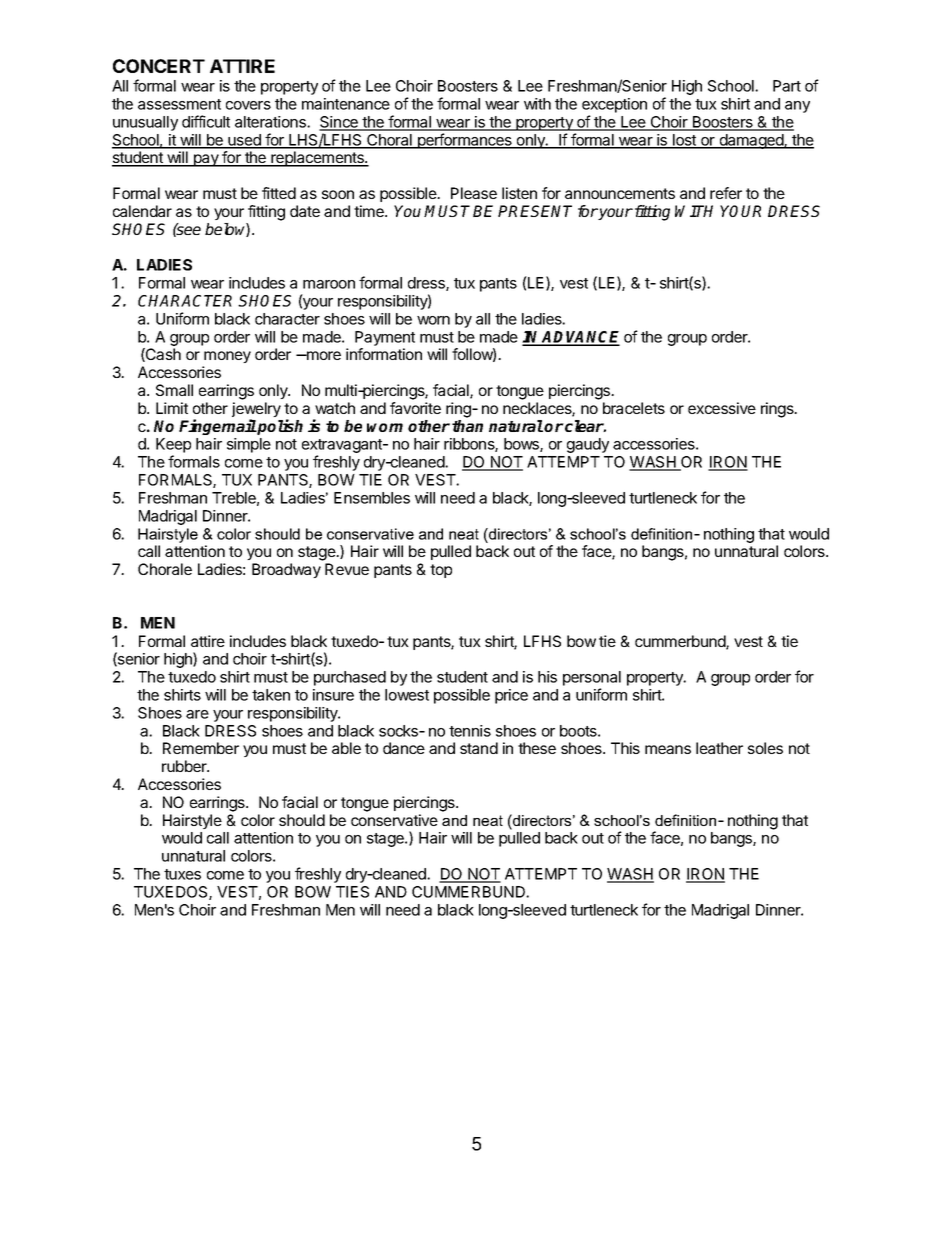  I want to click on leather, so click(719, 748).
